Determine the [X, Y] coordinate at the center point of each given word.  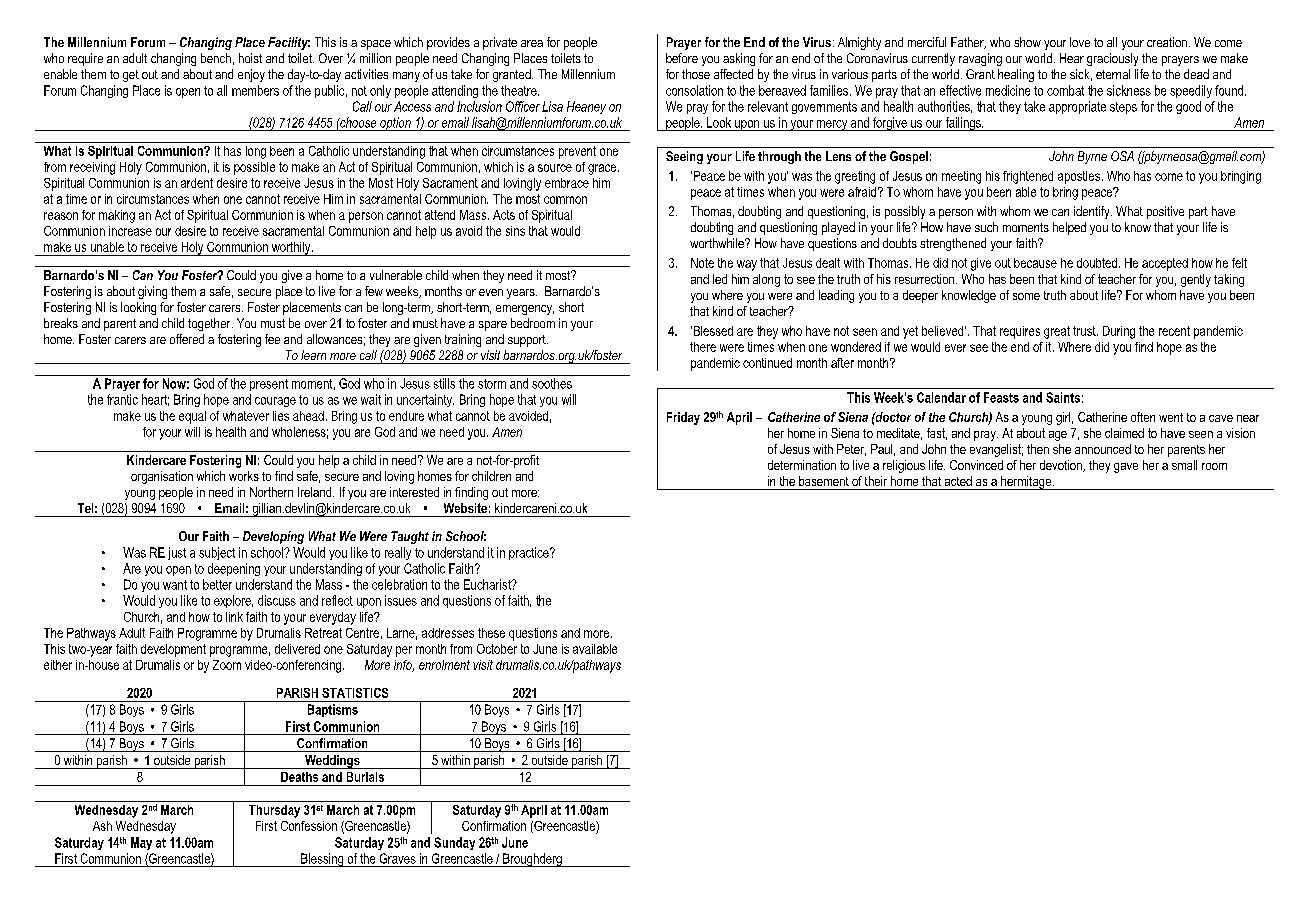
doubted [1097, 263]
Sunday [454, 843]
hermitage [1026, 483]
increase [130, 231]
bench [216, 58]
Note [702, 263]
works [244, 476]
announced [1103, 449]
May [141, 843]
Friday [683, 418]
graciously [1112, 59]
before [682, 58]
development [173, 650]
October [497, 649]
